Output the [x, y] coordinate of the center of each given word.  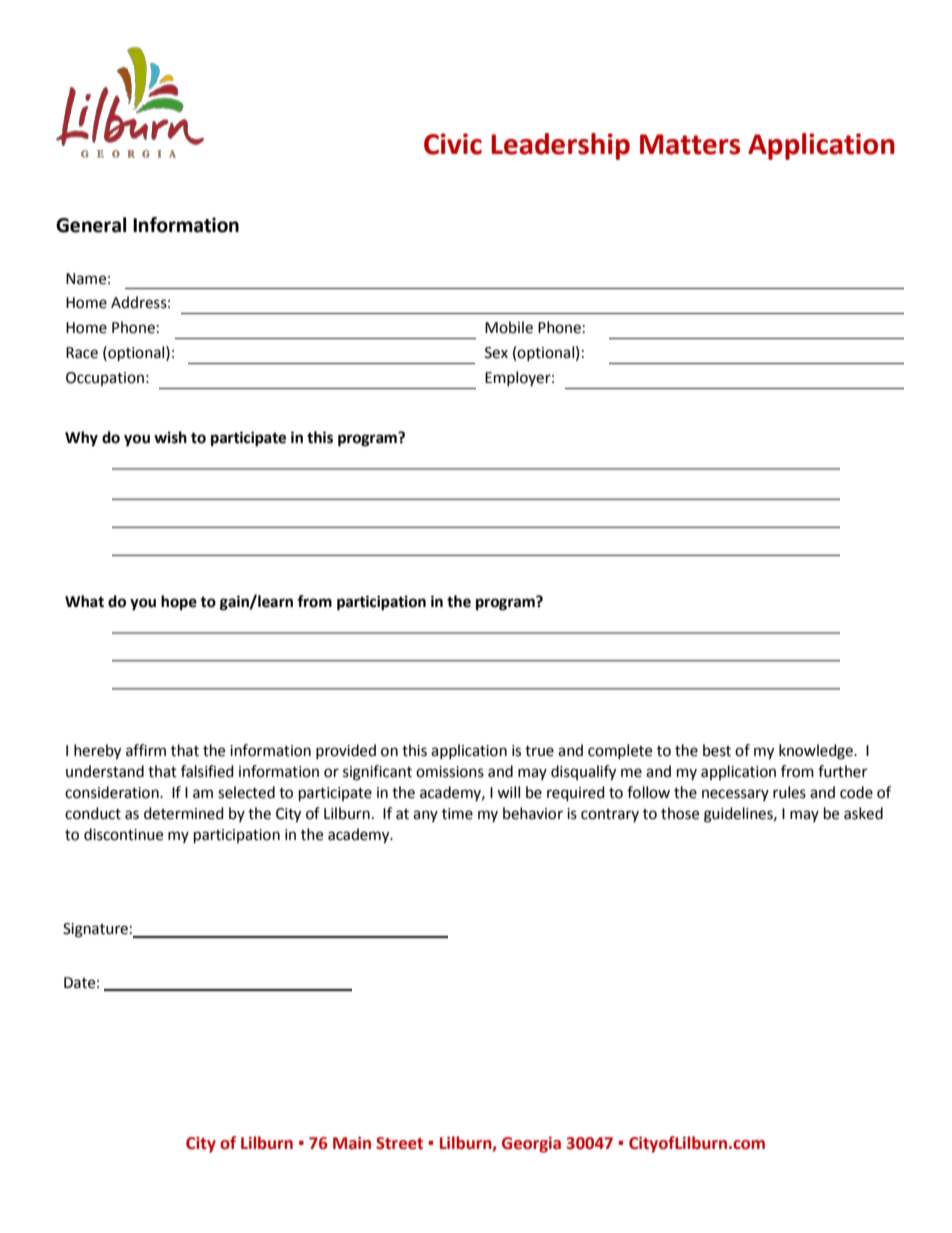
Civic [453, 144]
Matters [690, 144]
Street [399, 1143]
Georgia [531, 1145]
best [717, 750]
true [539, 751]
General [91, 225]
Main [352, 1143]
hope [179, 603]
